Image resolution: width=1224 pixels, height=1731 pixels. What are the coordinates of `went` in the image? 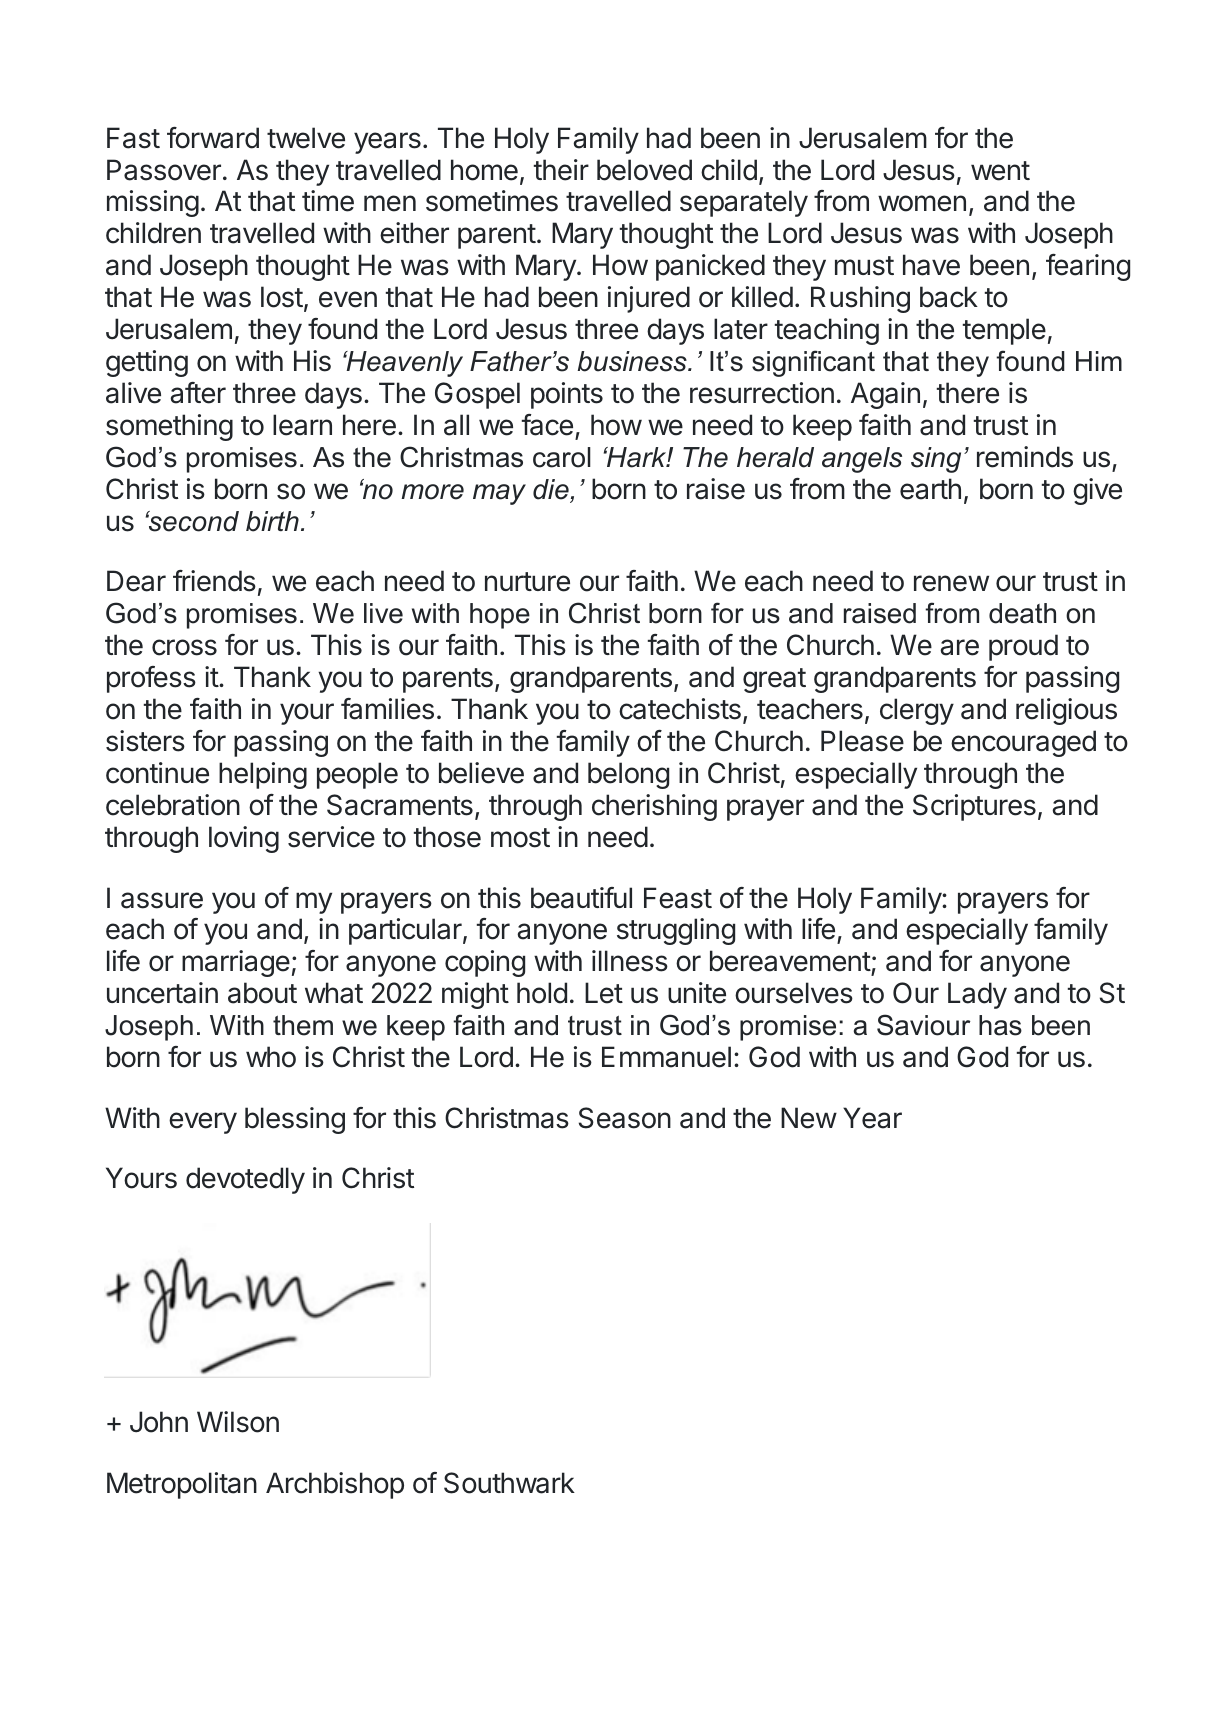 It's located at (1000, 171).
